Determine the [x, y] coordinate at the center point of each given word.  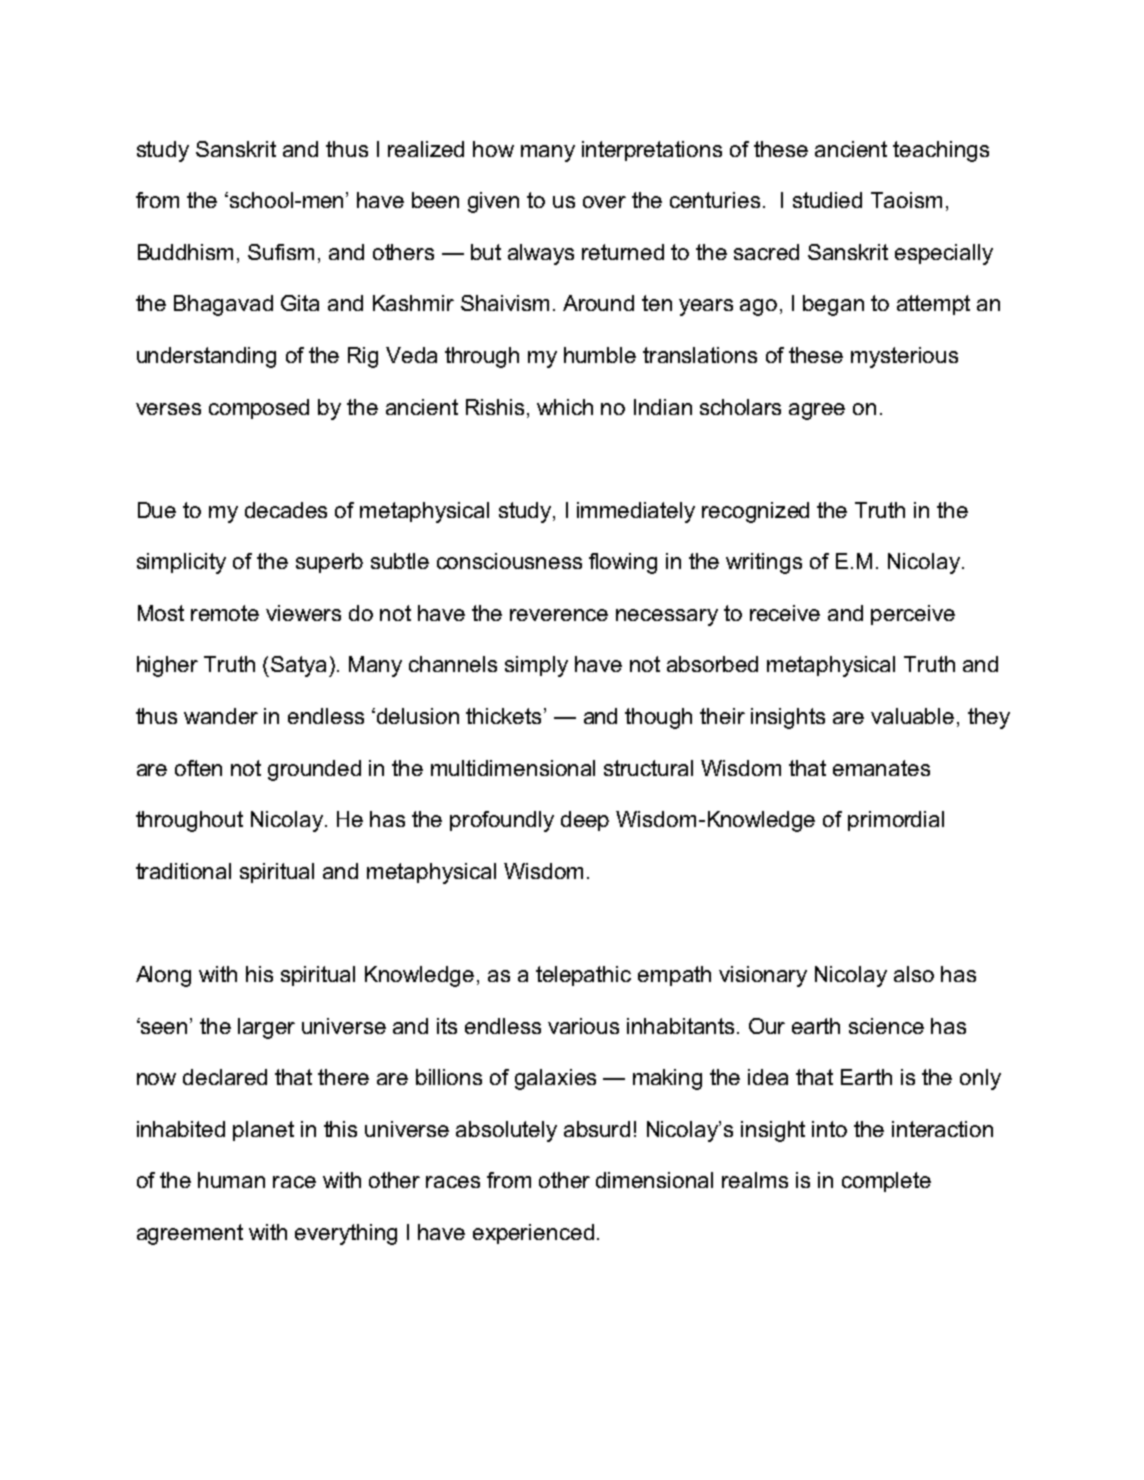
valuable [912, 716]
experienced [533, 1234]
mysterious [904, 357]
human [231, 1180]
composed [259, 409]
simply [536, 666]
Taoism [906, 200]
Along [163, 976]
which [565, 407]
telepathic [583, 976]
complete [886, 1182]
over [604, 202]
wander [221, 716]
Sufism [281, 252]
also [914, 974]
